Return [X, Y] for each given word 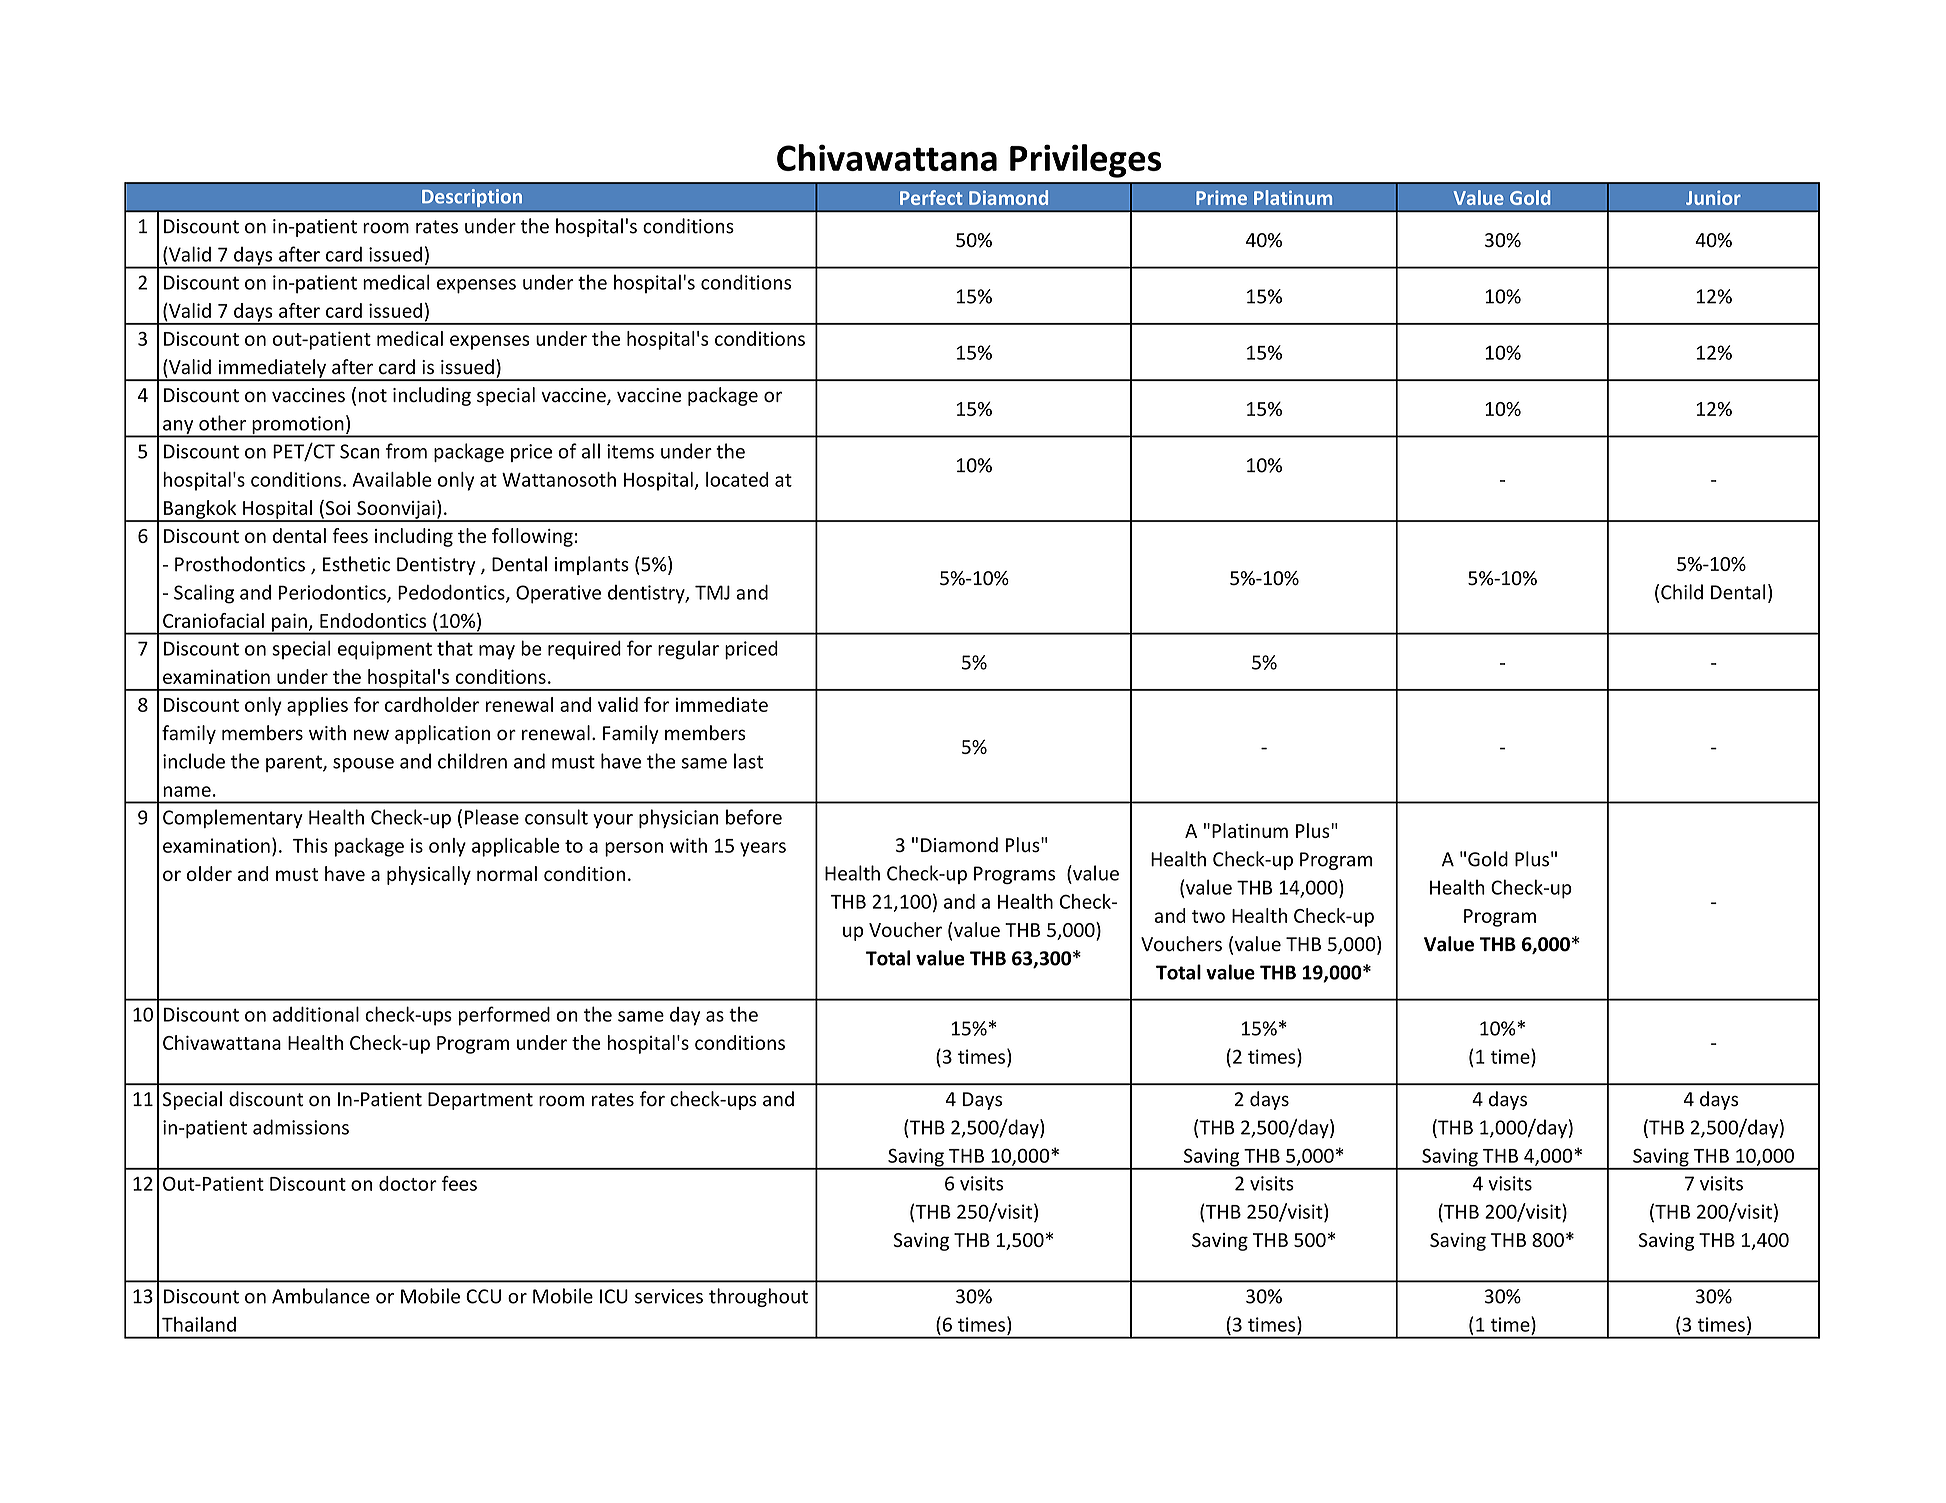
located [737, 479]
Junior [1713, 197]
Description [472, 198]
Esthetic [356, 564]
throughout [758, 1297]
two [1208, 916]
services [669, 1296]
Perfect [931, 197]
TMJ [712, 592]
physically [429, 875]
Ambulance [321, 1296]
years [763, 849]
